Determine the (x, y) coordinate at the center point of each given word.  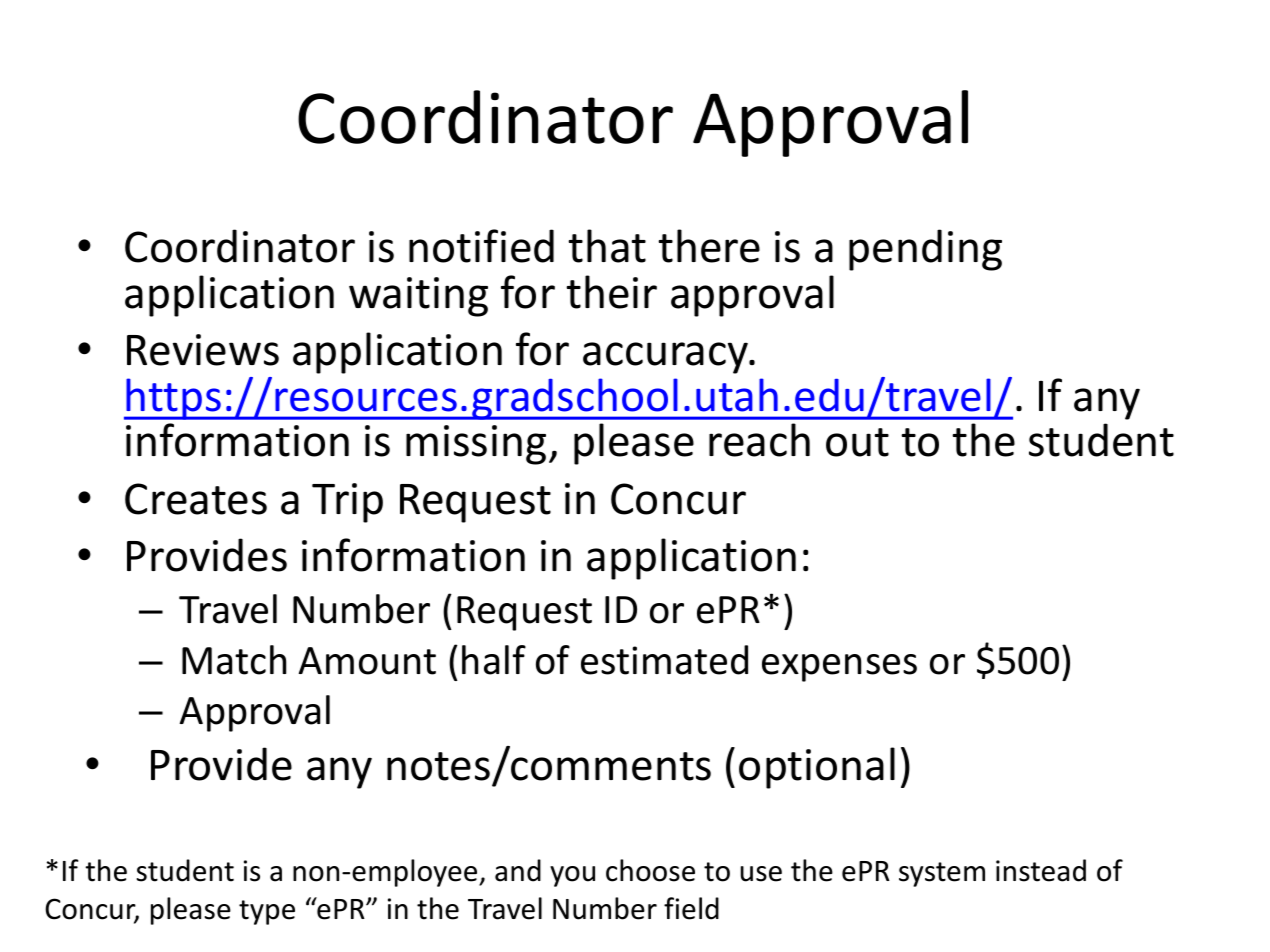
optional (817, 768)
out (857, 442)
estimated (664, 660)
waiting (418, 297)
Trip (347, 503)
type (267, 912)
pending (925, 250)
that (607, 246)
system (942, 874)
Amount (367, 661)
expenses (839, 668)
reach (759, 440)
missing (476, 445)
